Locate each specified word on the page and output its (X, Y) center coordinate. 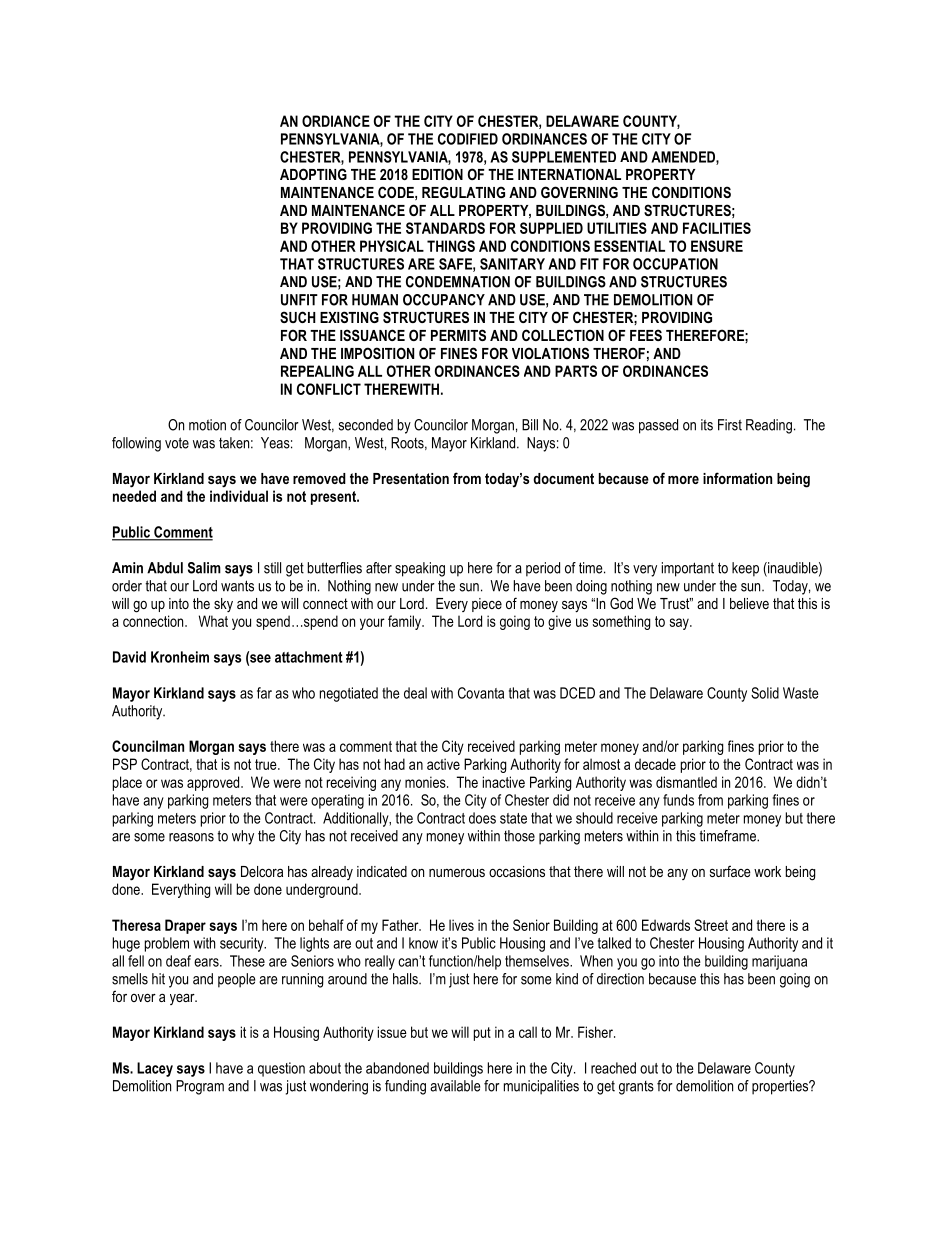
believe (749, 603)
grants (636, 1088)
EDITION (437, 174)
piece (487, 605)
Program (200, 1087)
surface (730, 871)
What (213, 621)
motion (207, 425)
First (730, 425)
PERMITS (458, 335)
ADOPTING (313, 174)
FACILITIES (717, 228)
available (455, 1086)
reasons (191, 837)
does (482, 818)
